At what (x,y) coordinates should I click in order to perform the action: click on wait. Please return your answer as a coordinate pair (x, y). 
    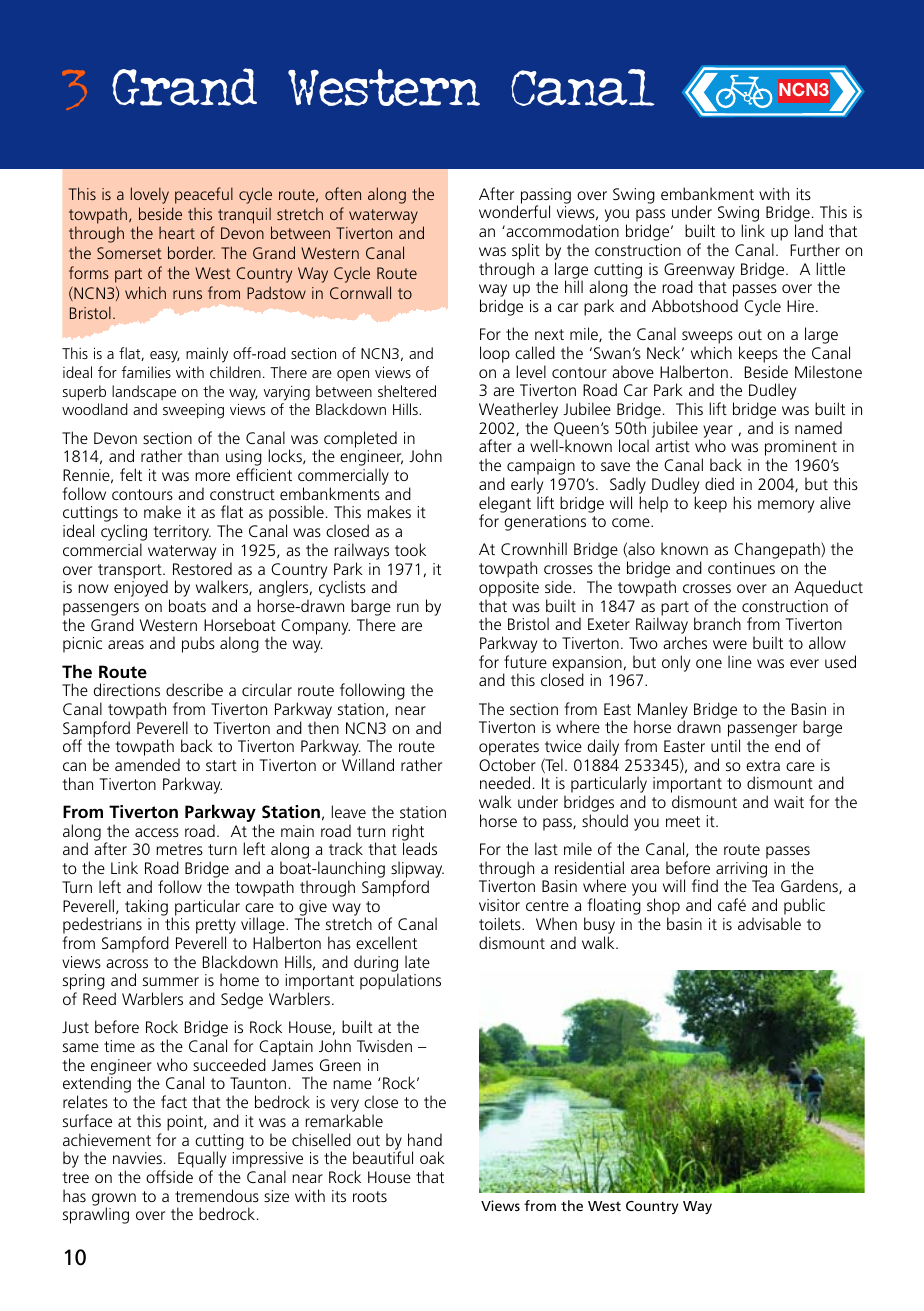
    Looking at the image, I should click on (789, 802).
